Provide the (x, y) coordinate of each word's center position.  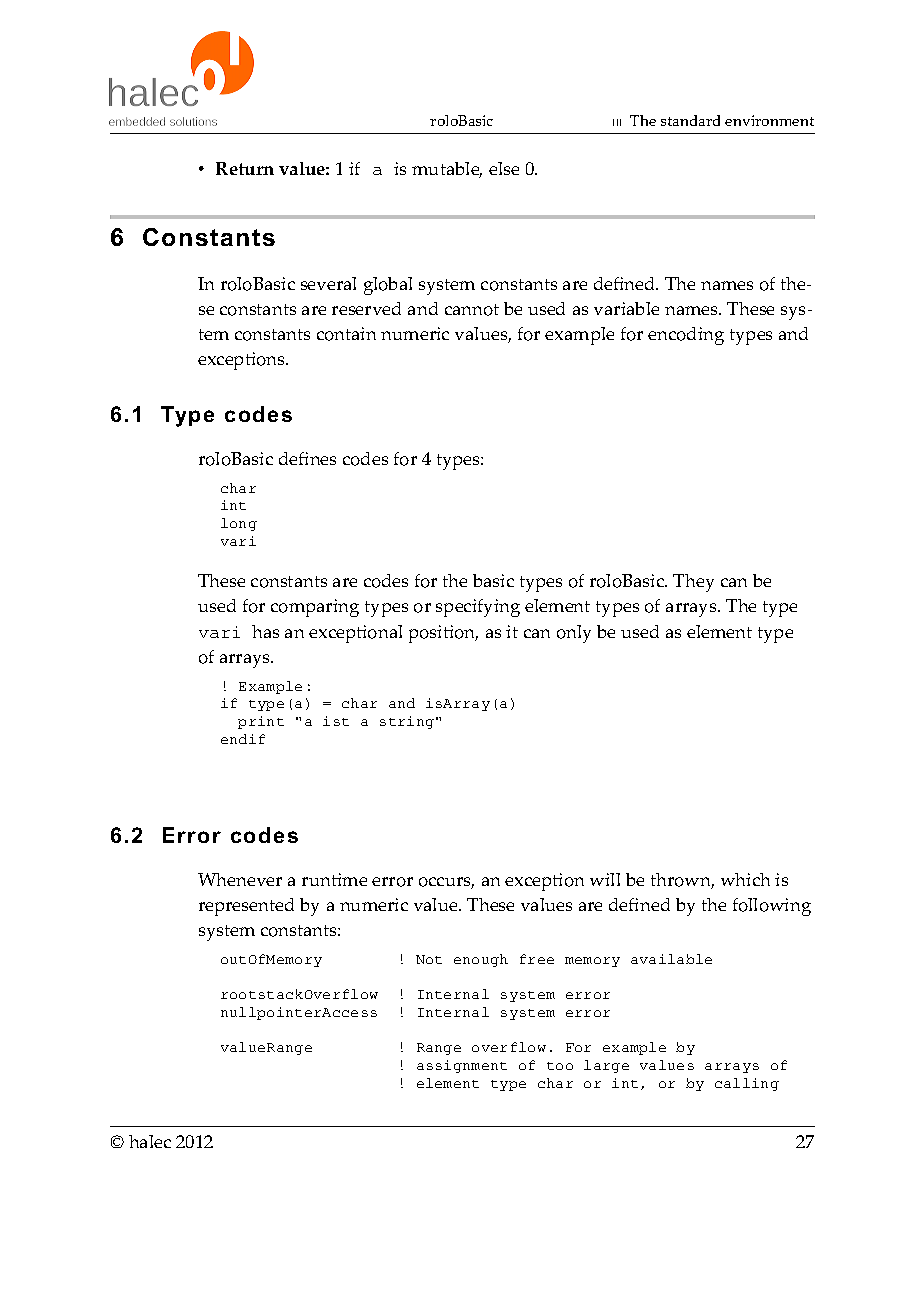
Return (245, 168)
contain (346, 334)
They (693, 583)
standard (690, 120)
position (443, 634)
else (504, 168)
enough (481, 960)
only (574, 634)
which (745, 879)
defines (307, 458)
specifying (478, 608)
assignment (462, 1066)
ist (336, 721)
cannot (472, 310)
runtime (334, 879)
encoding (686, 336)
